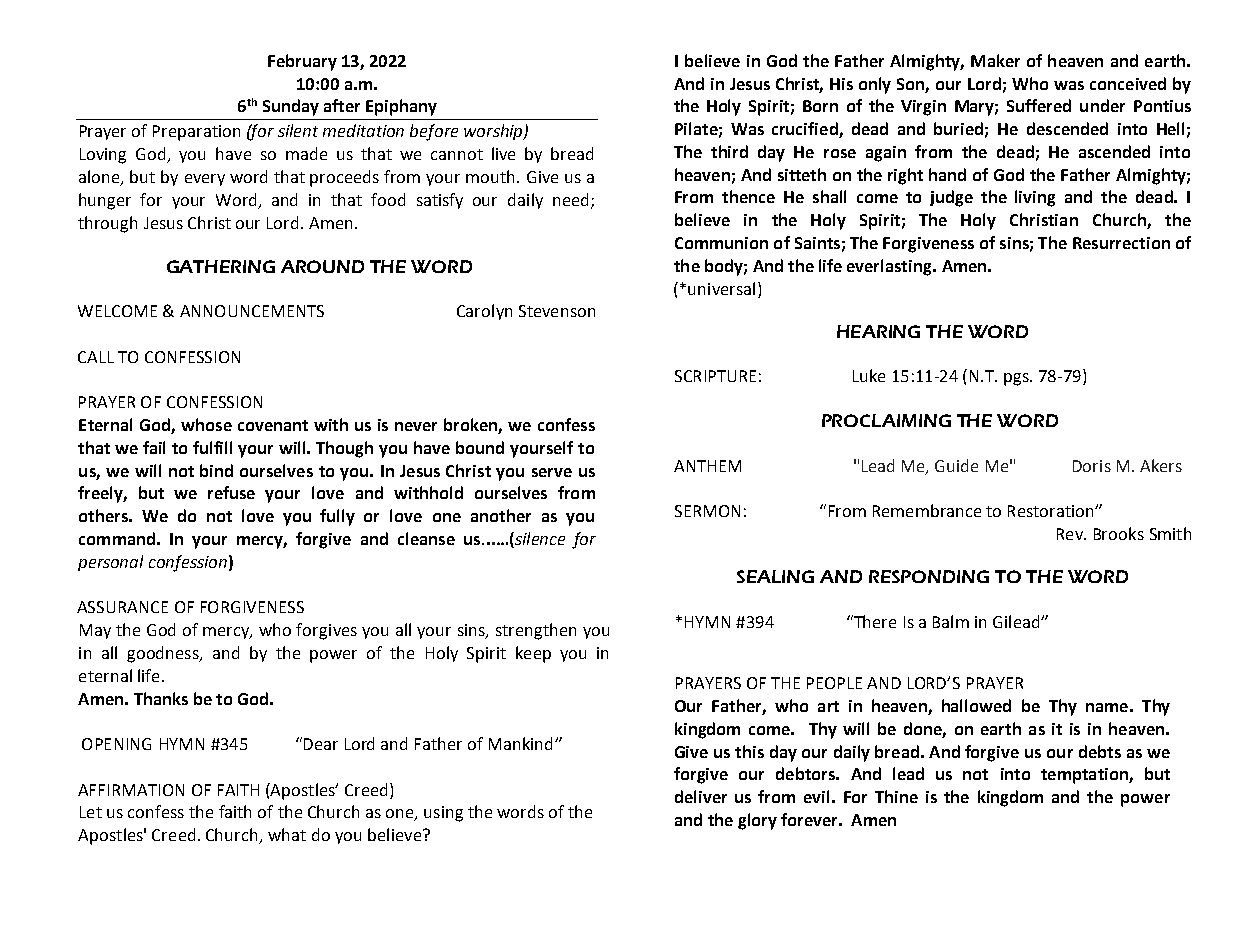 This screenshot has width=1233, height=952. I want to click on glory, so click(757, 821).
